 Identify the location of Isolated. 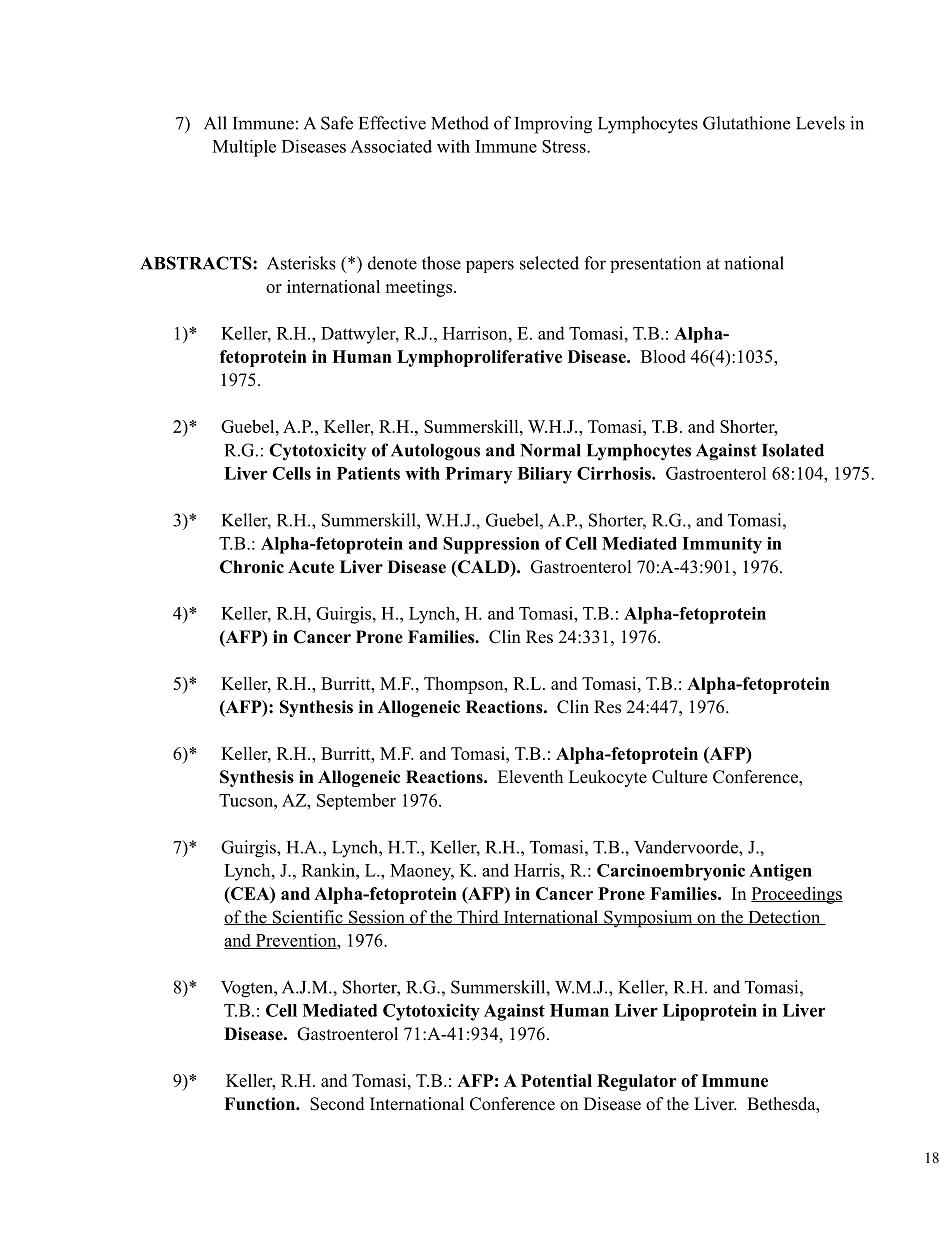
(793, 450).
